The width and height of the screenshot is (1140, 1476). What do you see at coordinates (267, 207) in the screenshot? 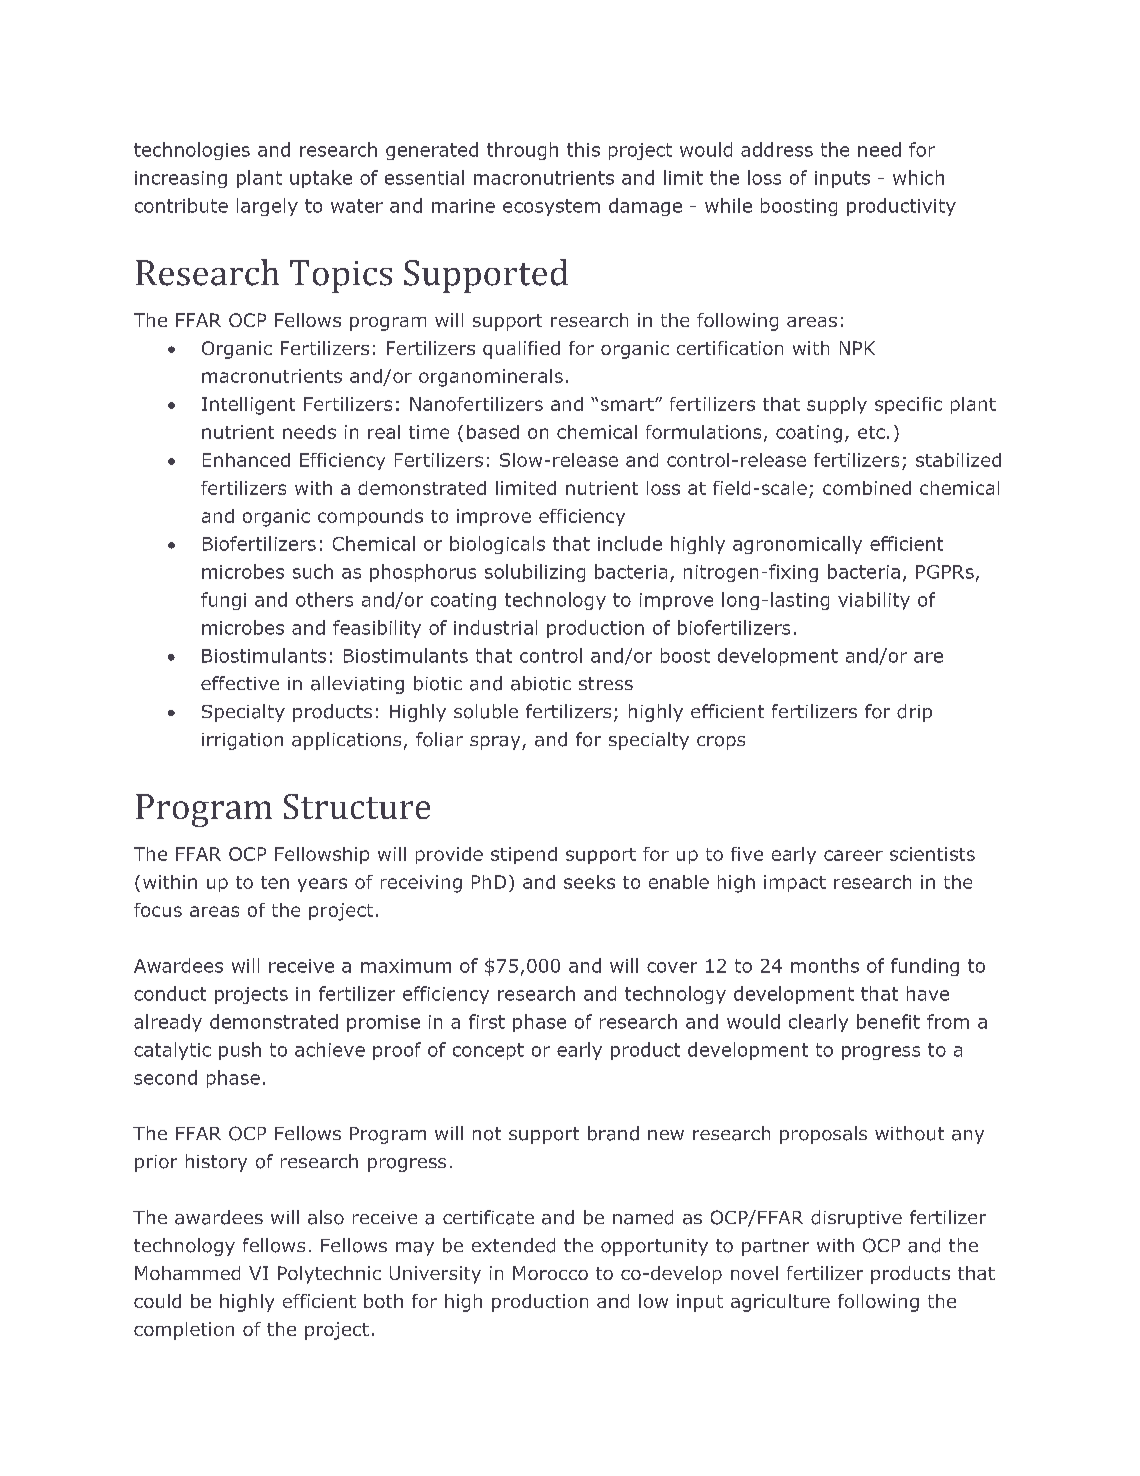
I see `largely` at bounding box center [267, 207].
